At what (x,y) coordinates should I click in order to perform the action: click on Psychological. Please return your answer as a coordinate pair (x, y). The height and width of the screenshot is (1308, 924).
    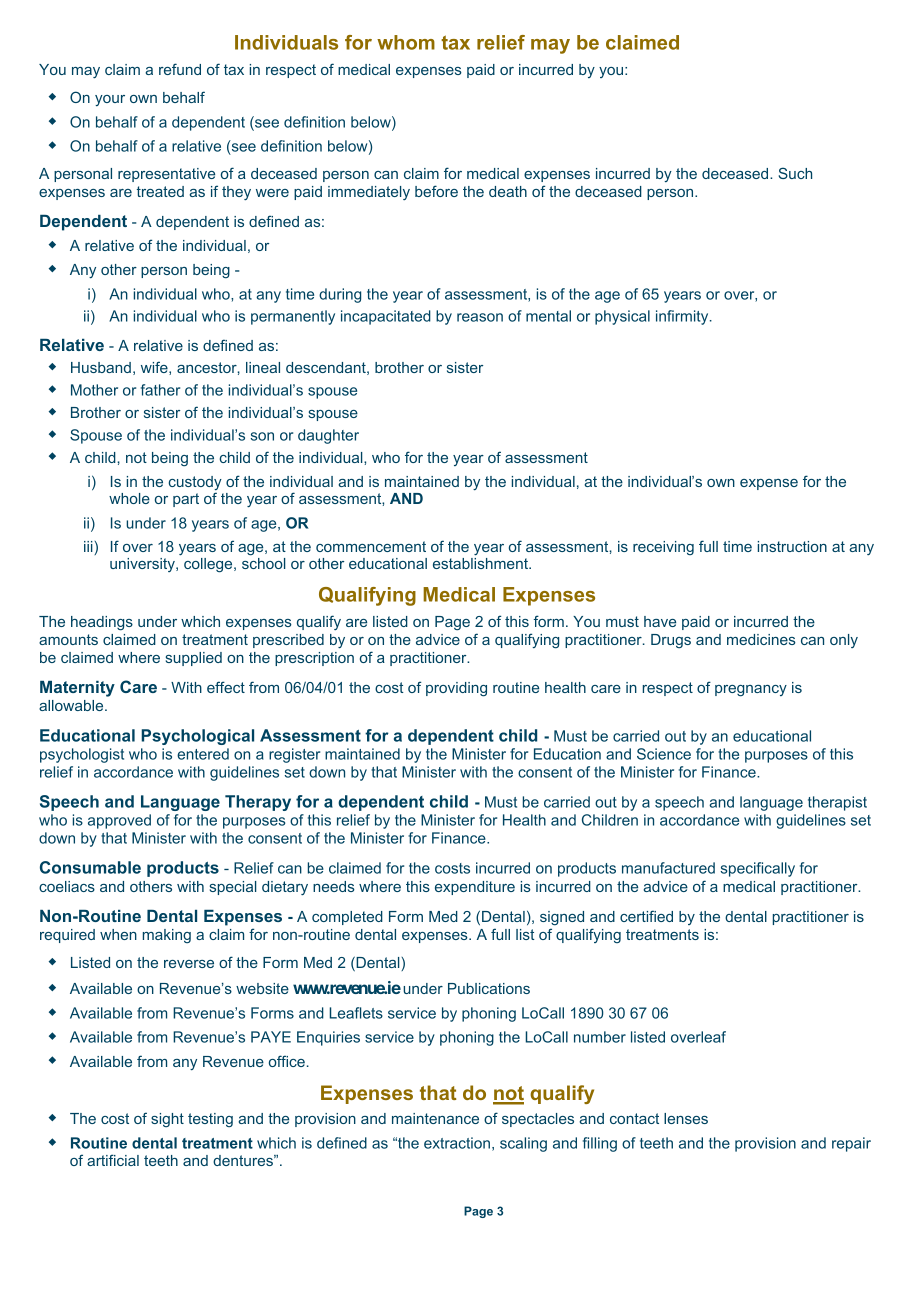
    Looking at the image, I should click on (197, 737).
